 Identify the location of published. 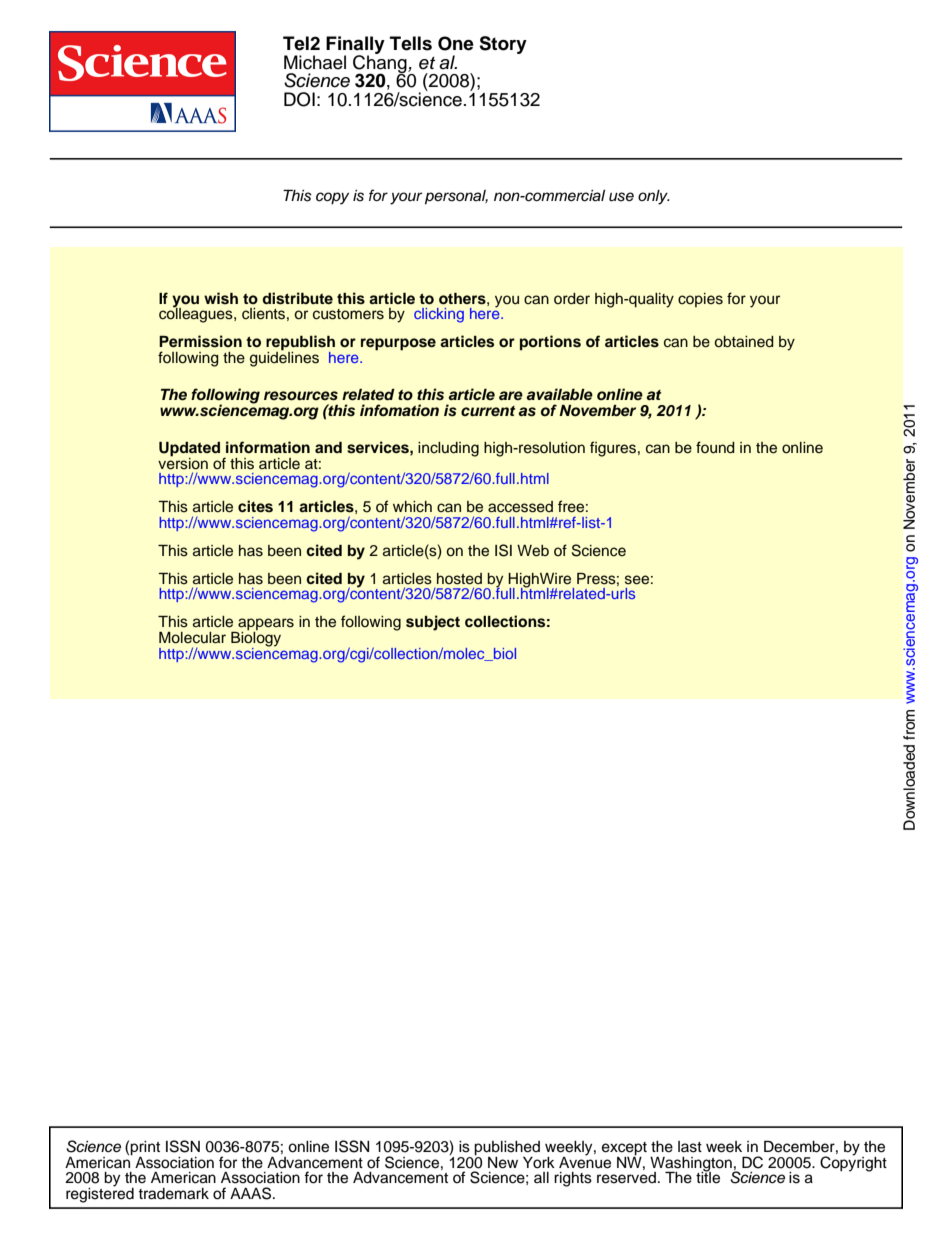
(507, 1149).
